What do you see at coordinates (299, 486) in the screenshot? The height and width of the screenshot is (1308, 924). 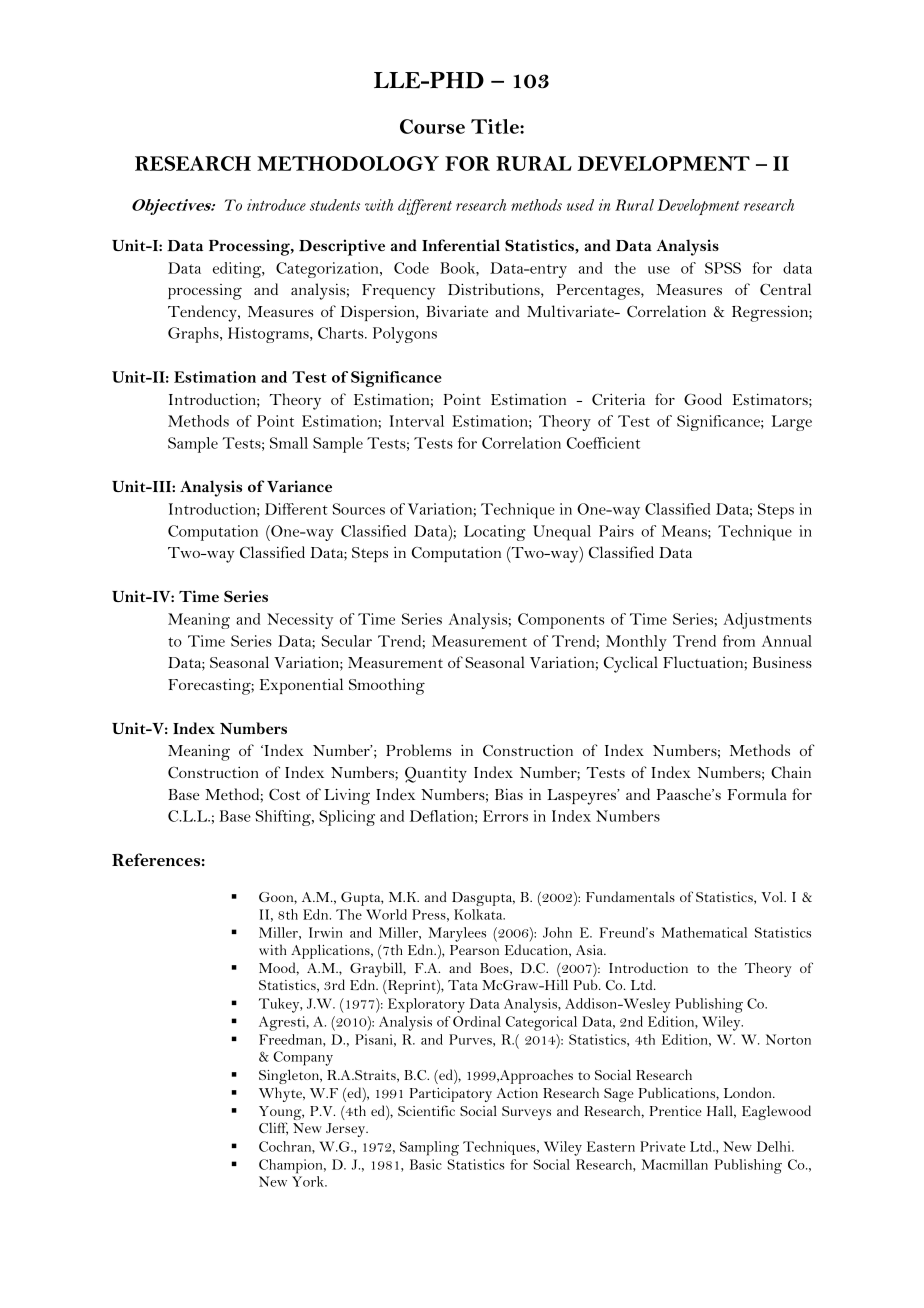 I see `Variance` at bounding box center [299, 486].
